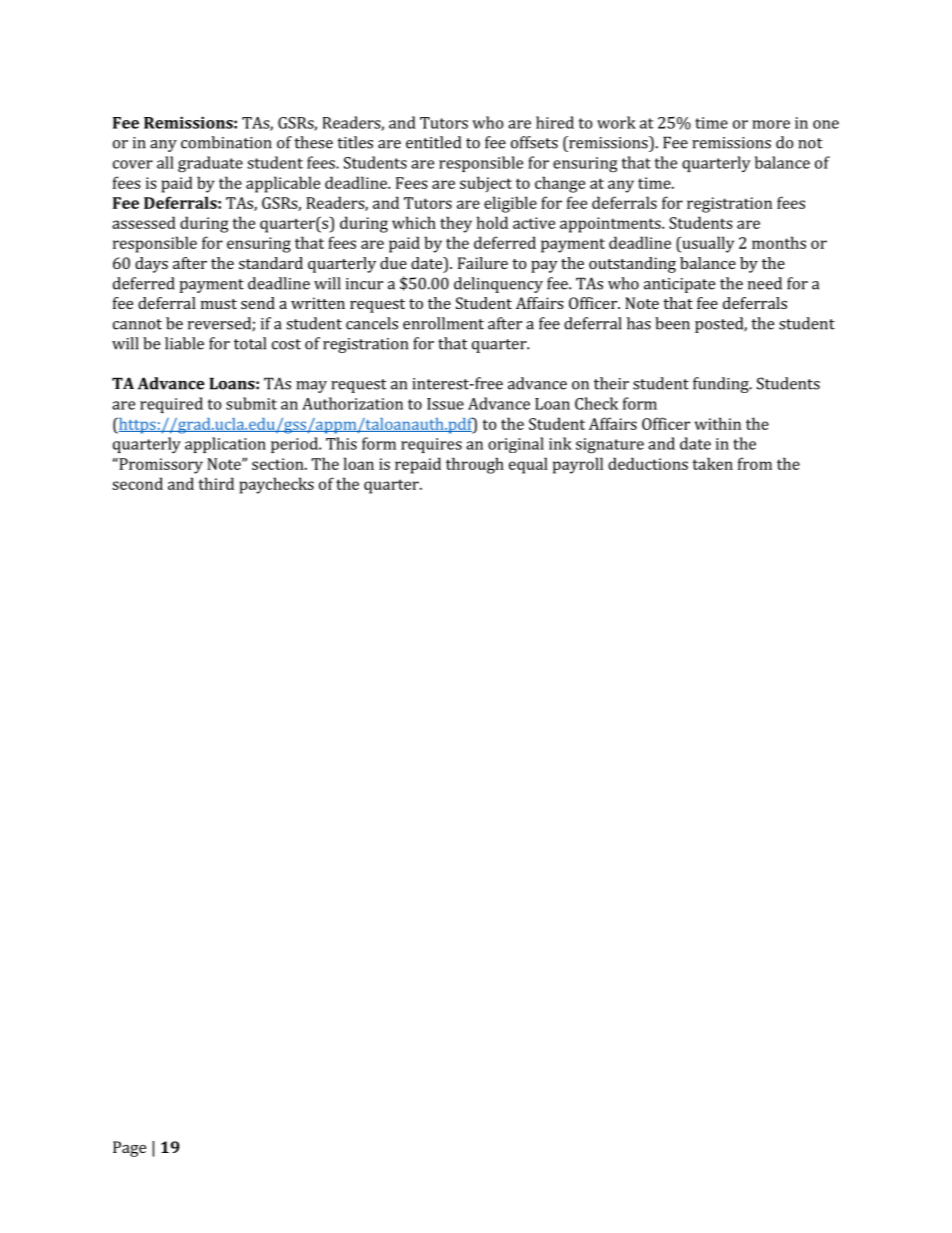  I want to click on third, so click(216, 483).
